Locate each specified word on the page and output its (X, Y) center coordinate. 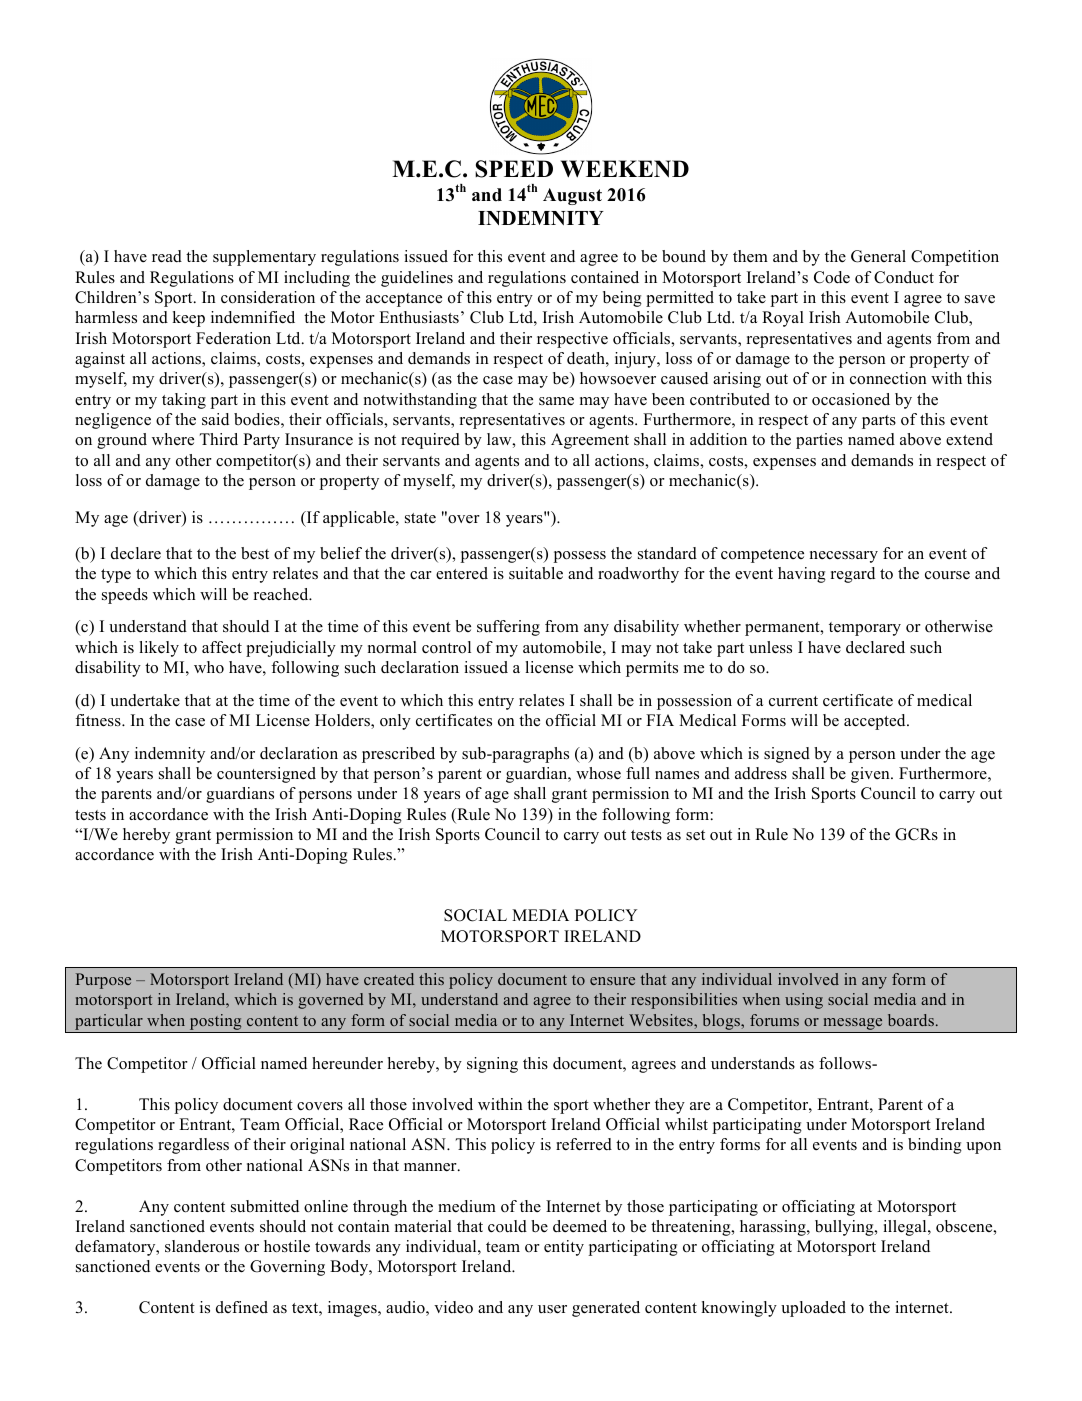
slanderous (202, 1246)
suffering (508, 628)
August (572, 196)
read (167, 256)
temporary (865, 629)
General (878, 256)
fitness (99, 720)
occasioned (851, 399)
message (853, 1025)
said (215, 419)
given (871, 775)
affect (222, 647)
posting (215, 1023)
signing (492, 1065)
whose (598, 773)
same (556, 401)
